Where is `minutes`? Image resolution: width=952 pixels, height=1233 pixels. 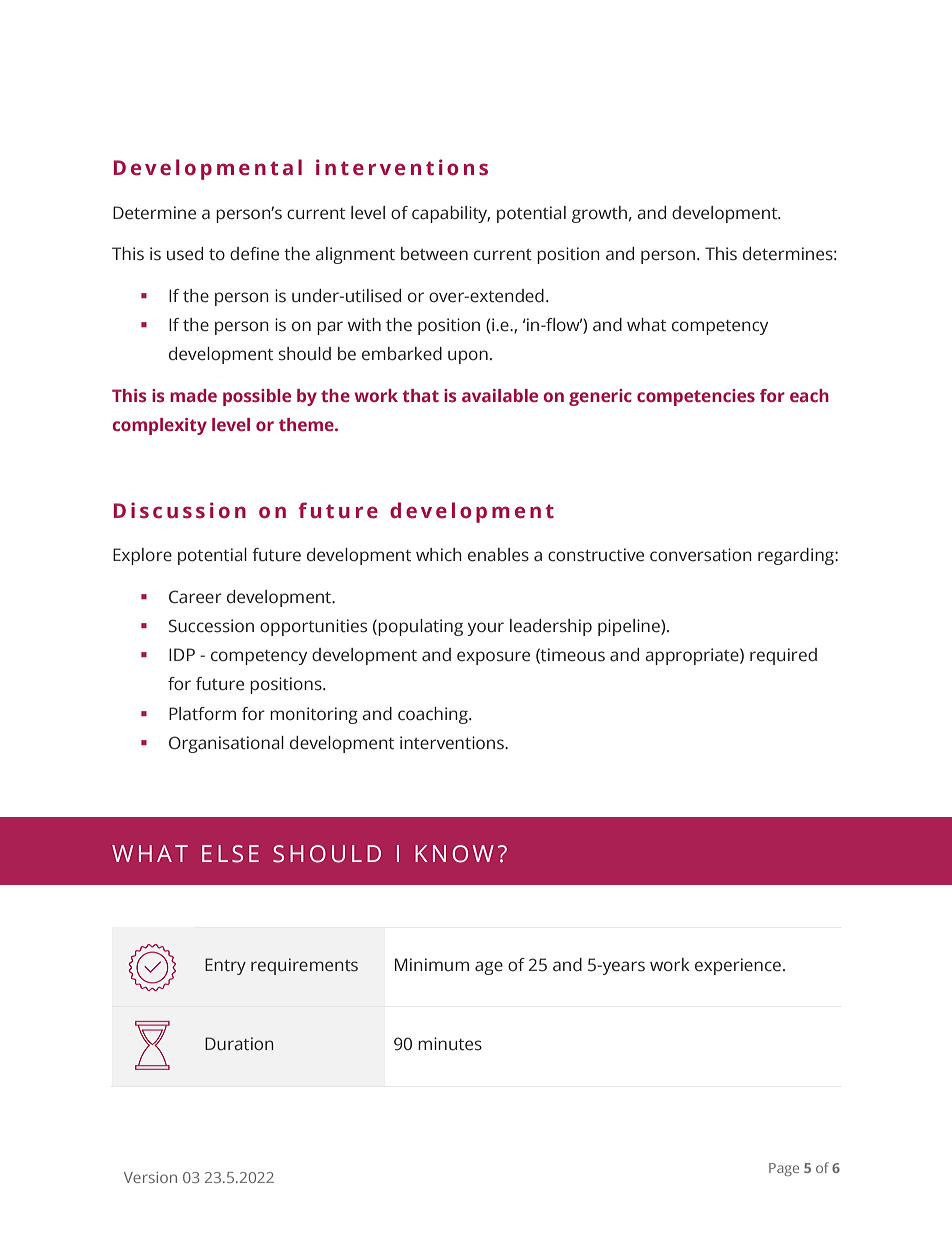 minutes is located at coordinates (450, 1044).
